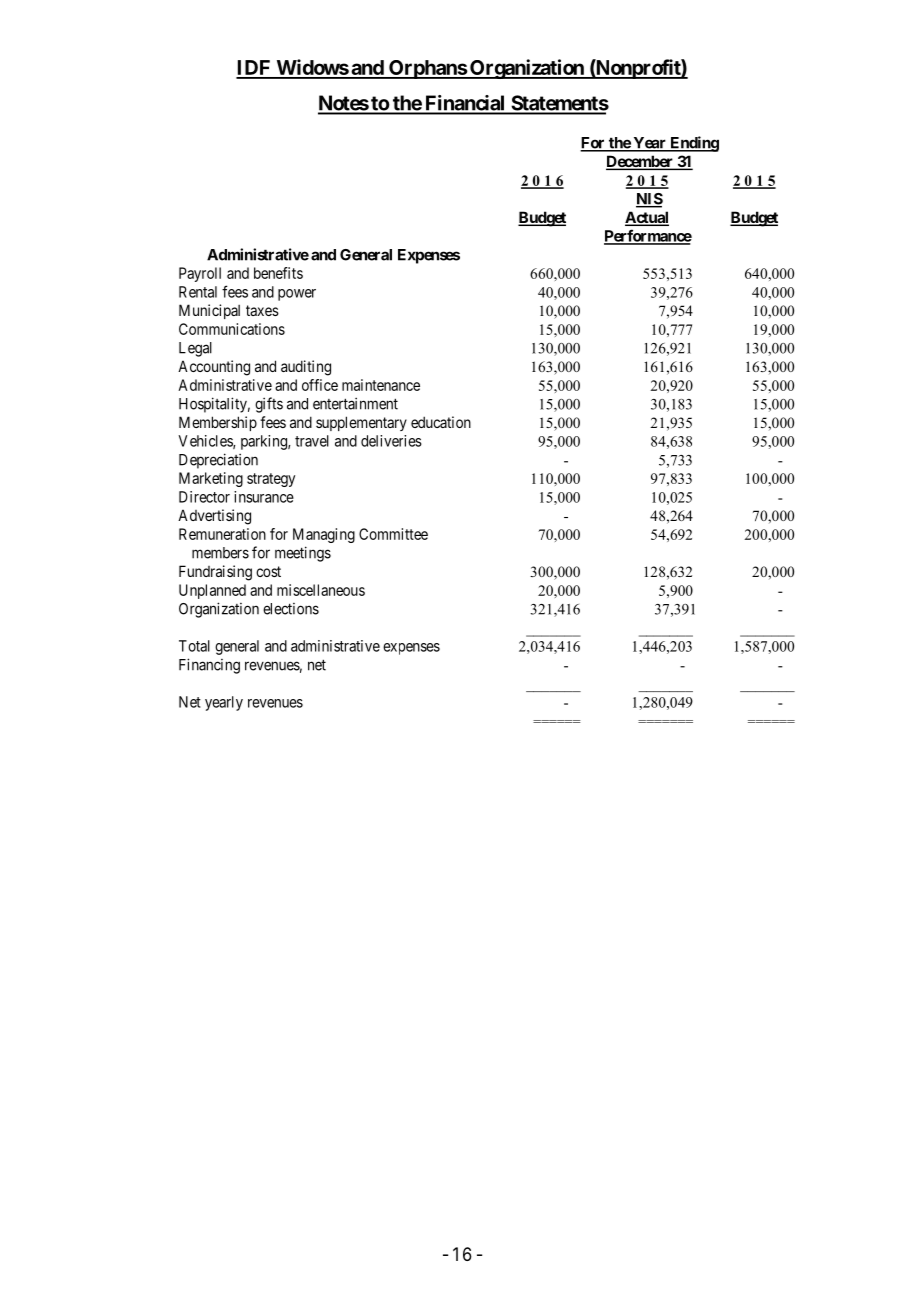 This screenshot has width=924, height=1307. I want to click on miscellaneous, so click(321, 590).
